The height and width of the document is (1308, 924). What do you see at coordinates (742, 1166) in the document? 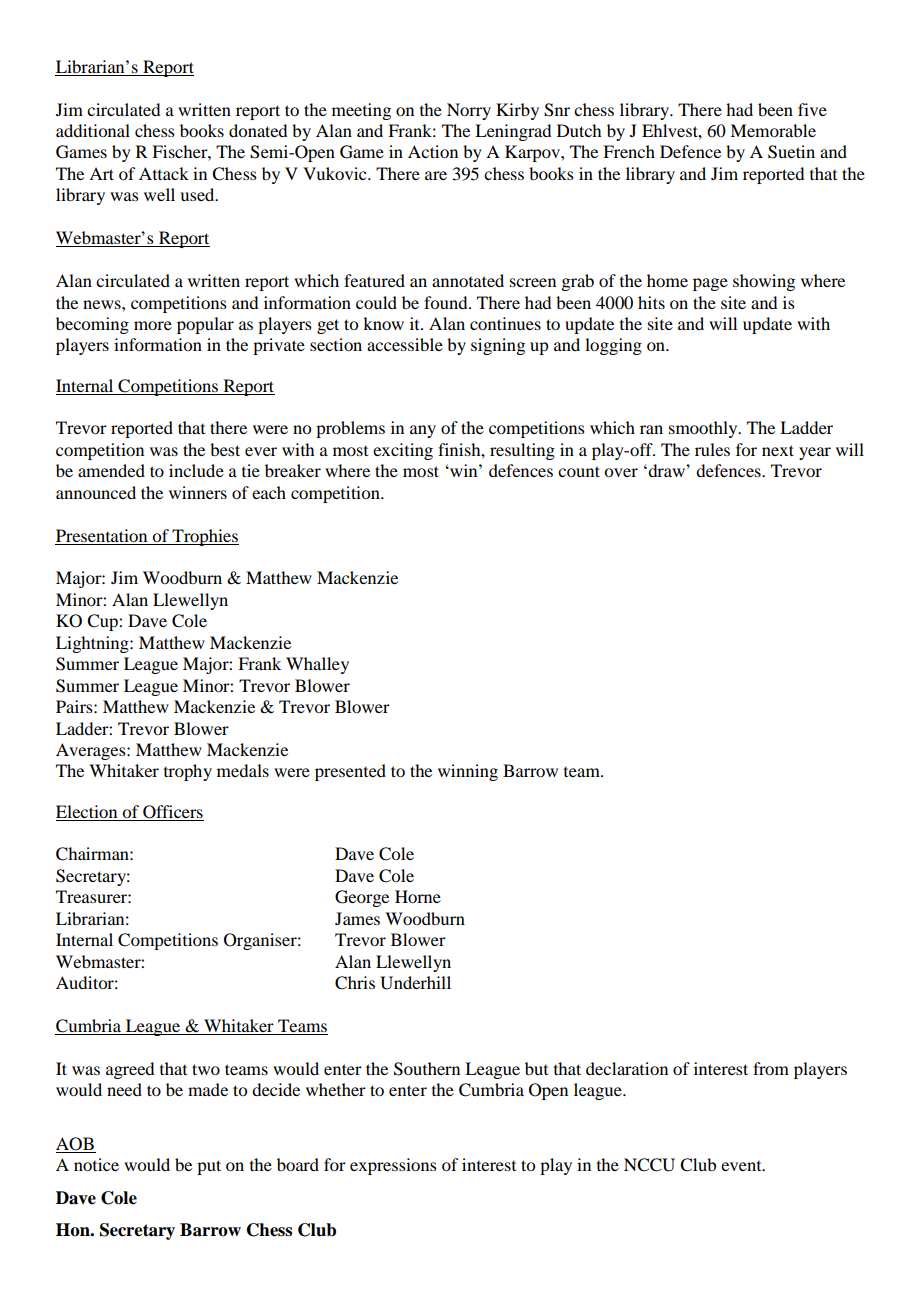
I see `event` at bounding box center [742, 1166].
